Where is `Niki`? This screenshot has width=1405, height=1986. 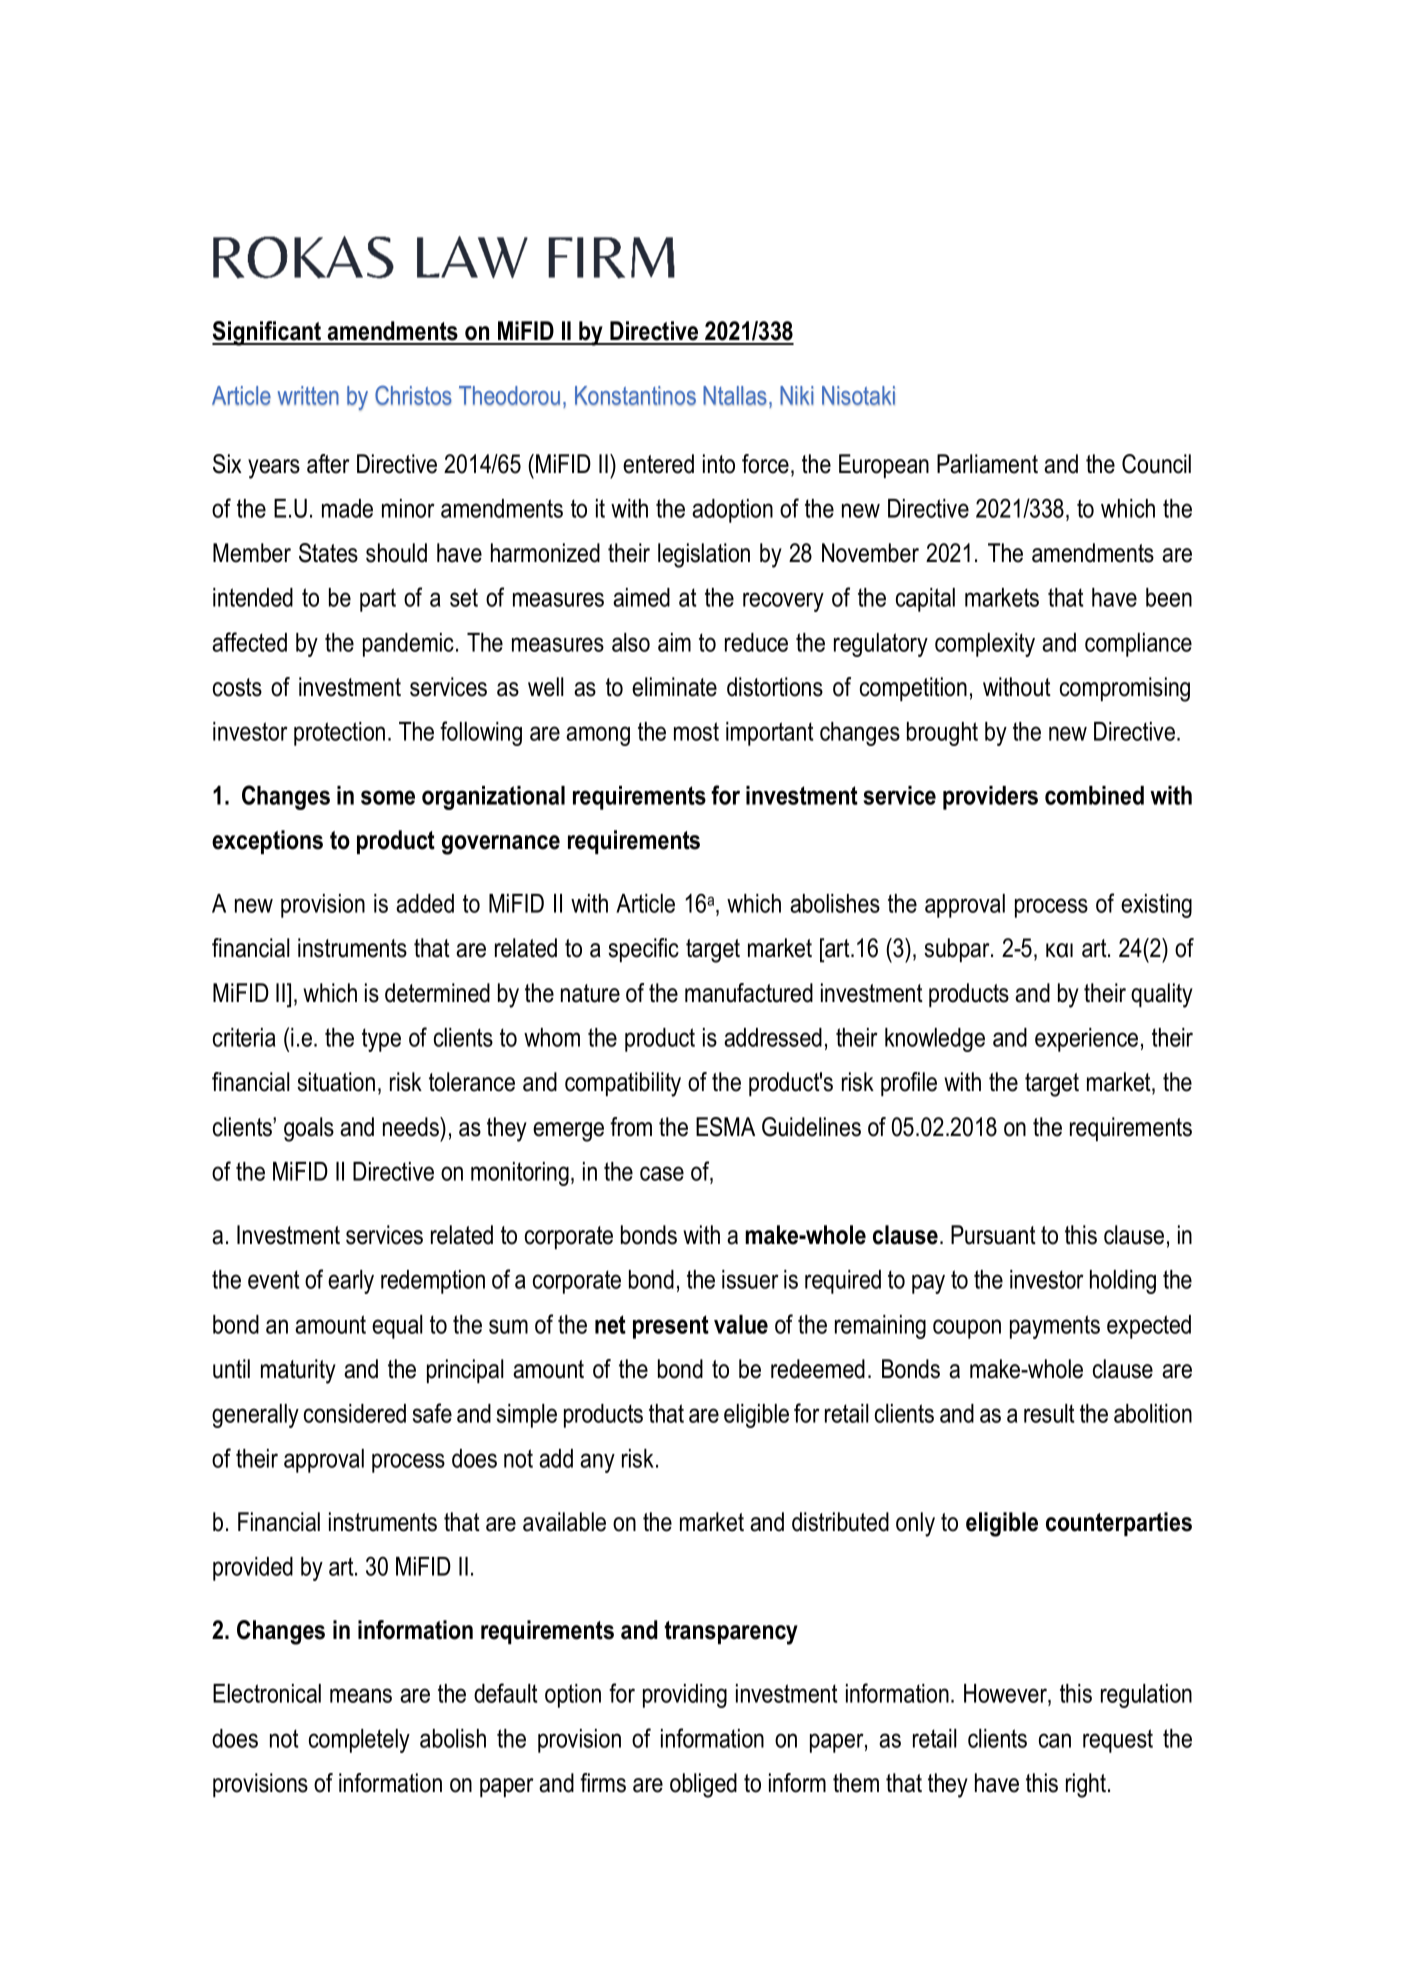
Niki is located at coordinates (797, 395).
